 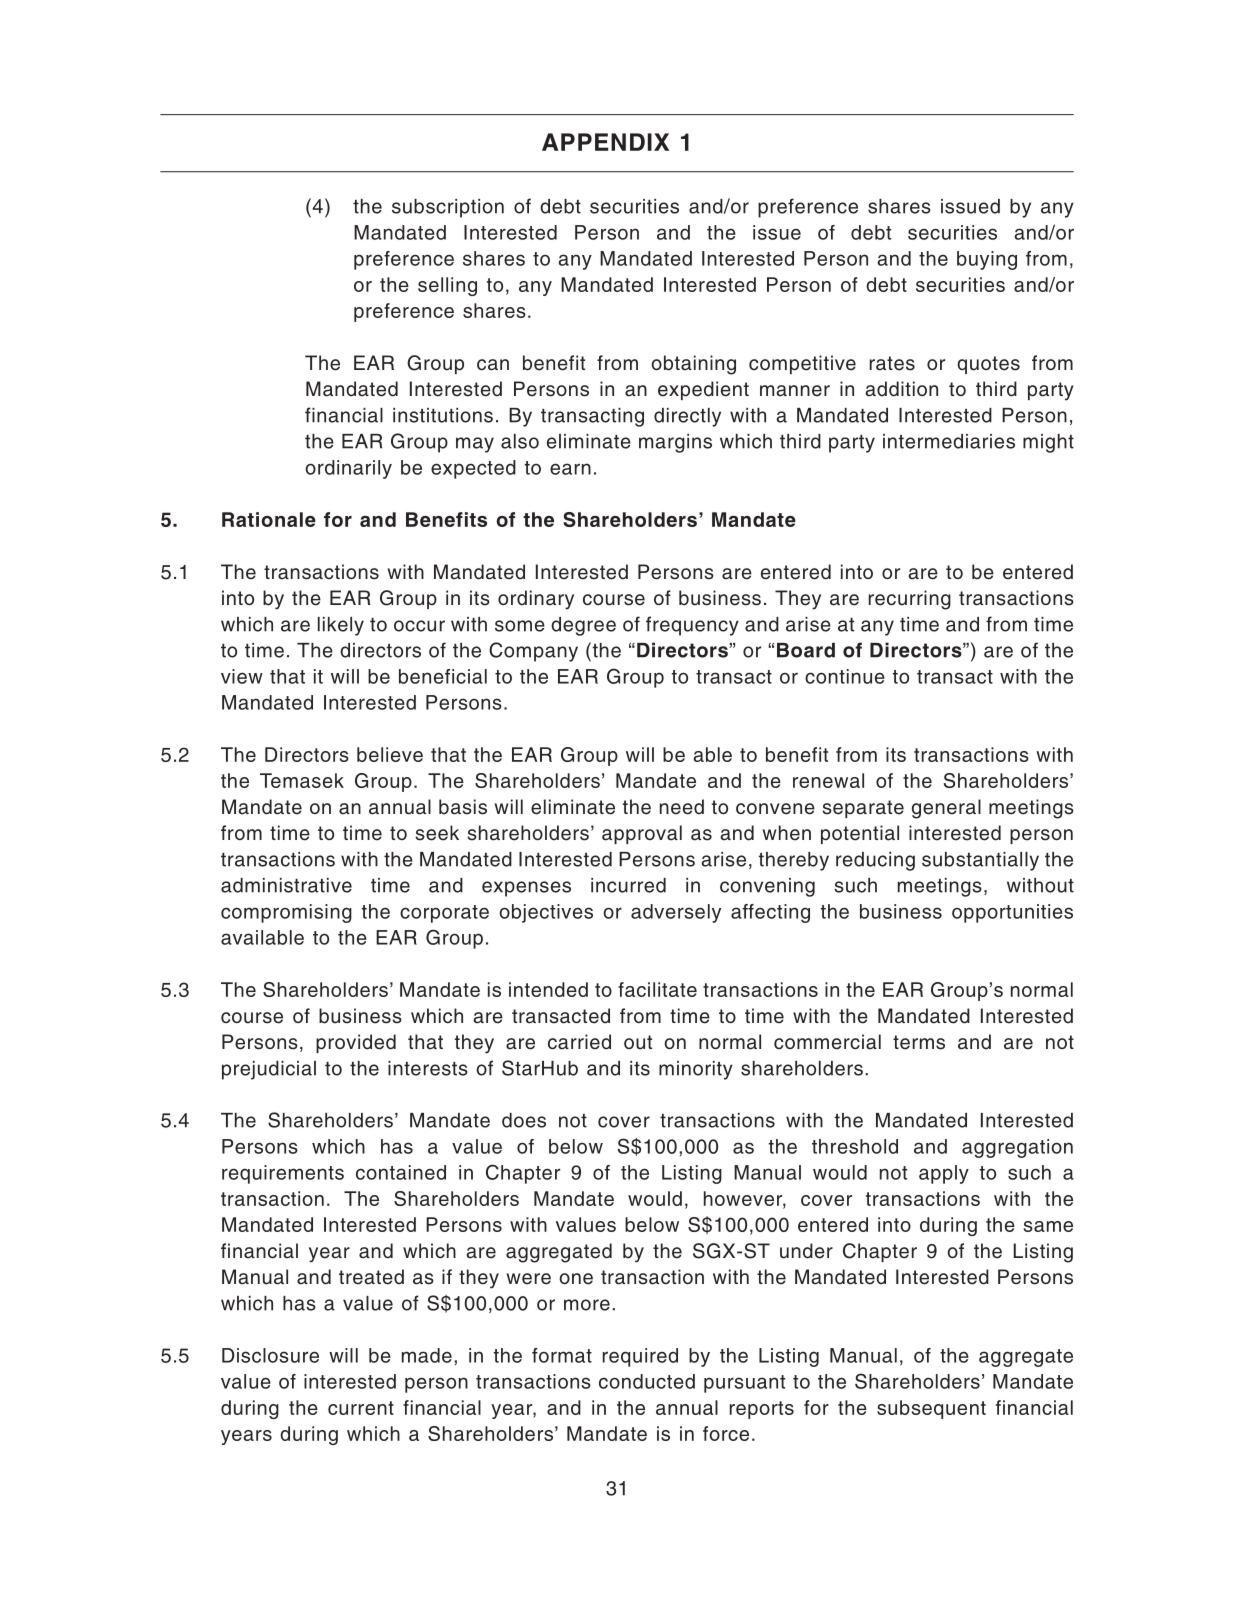 I want to click on terms, so click(x=919, y=1042).
